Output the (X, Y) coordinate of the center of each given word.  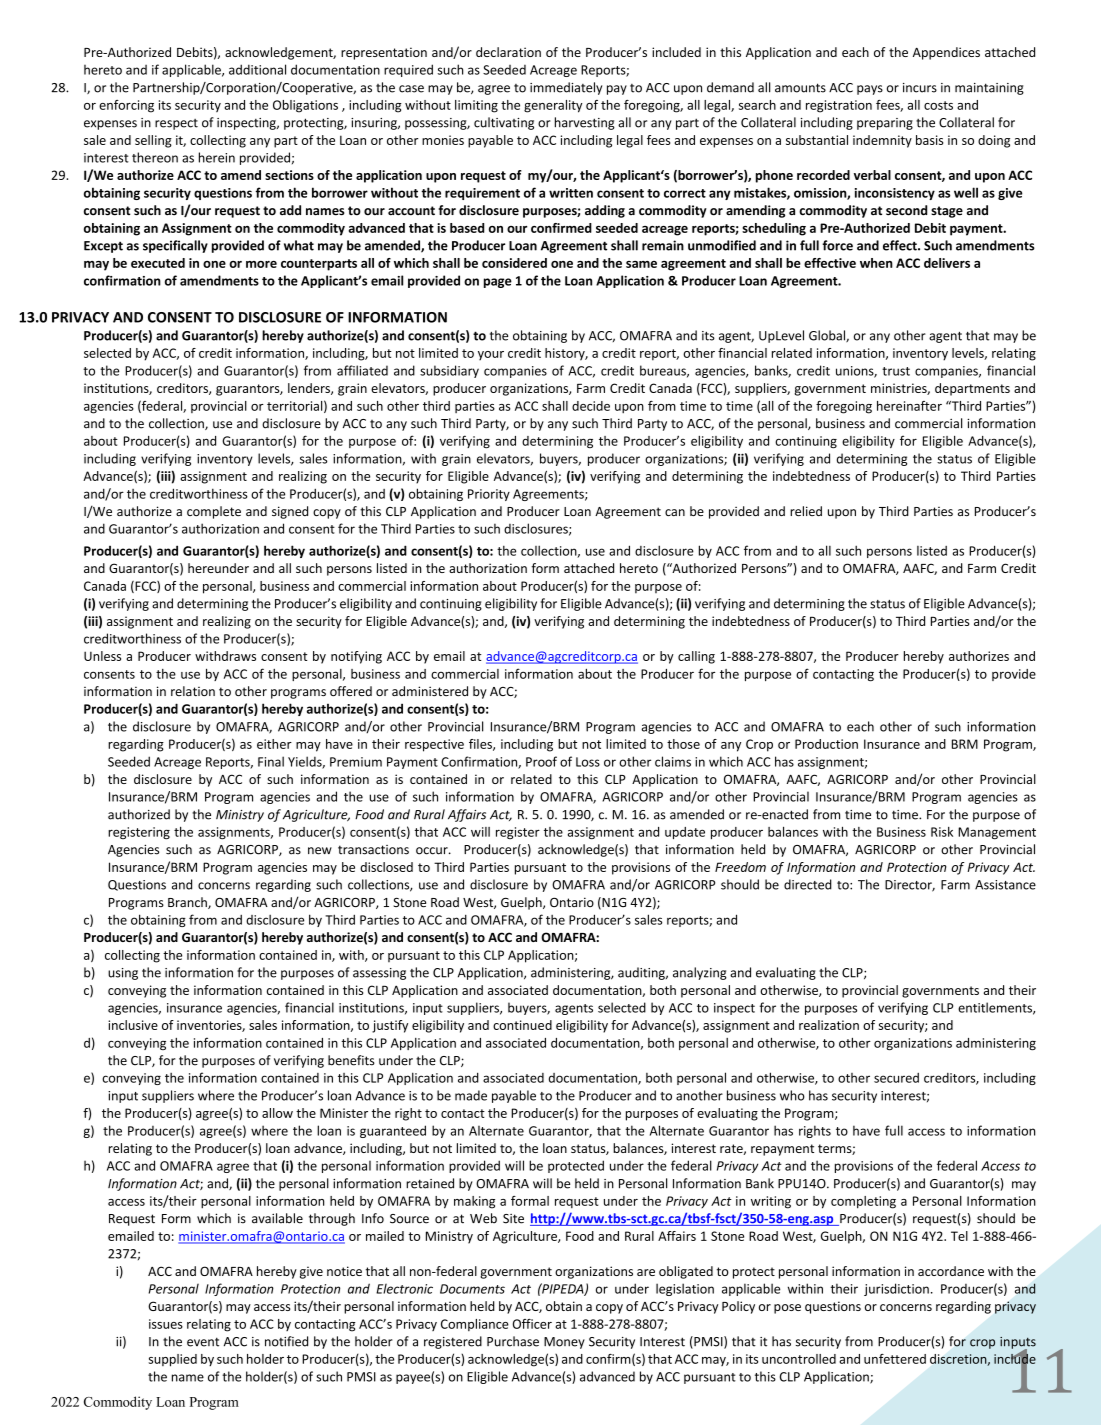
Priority (489, 495)
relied (806, 511)
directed (808, 884)
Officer (532, 1324)
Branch (188, 903)
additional (257, 69)
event (203, 1342)
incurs (920, 88)
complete (214, 512)
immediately (566, 88)
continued (522, 1025)
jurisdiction (896, 1289)
